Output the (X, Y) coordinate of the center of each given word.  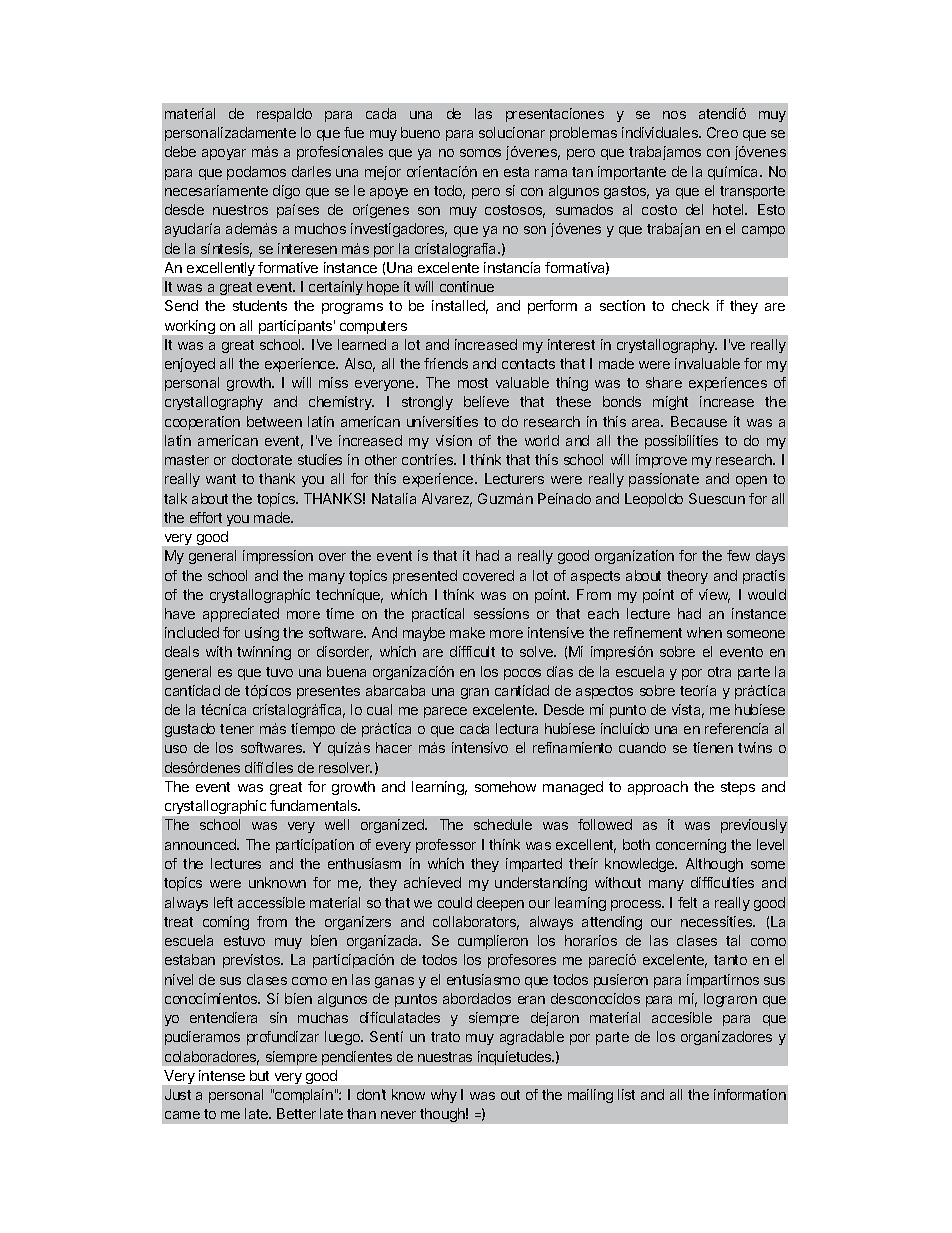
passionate (664, 480)
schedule (503, 824)
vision (454, 440)
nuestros (240, 210)
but (259, 1075)
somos (480, 153)
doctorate (262, 459)
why (444, 1096)
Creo (722, 132)
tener (237, 729)
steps (738, 788)
